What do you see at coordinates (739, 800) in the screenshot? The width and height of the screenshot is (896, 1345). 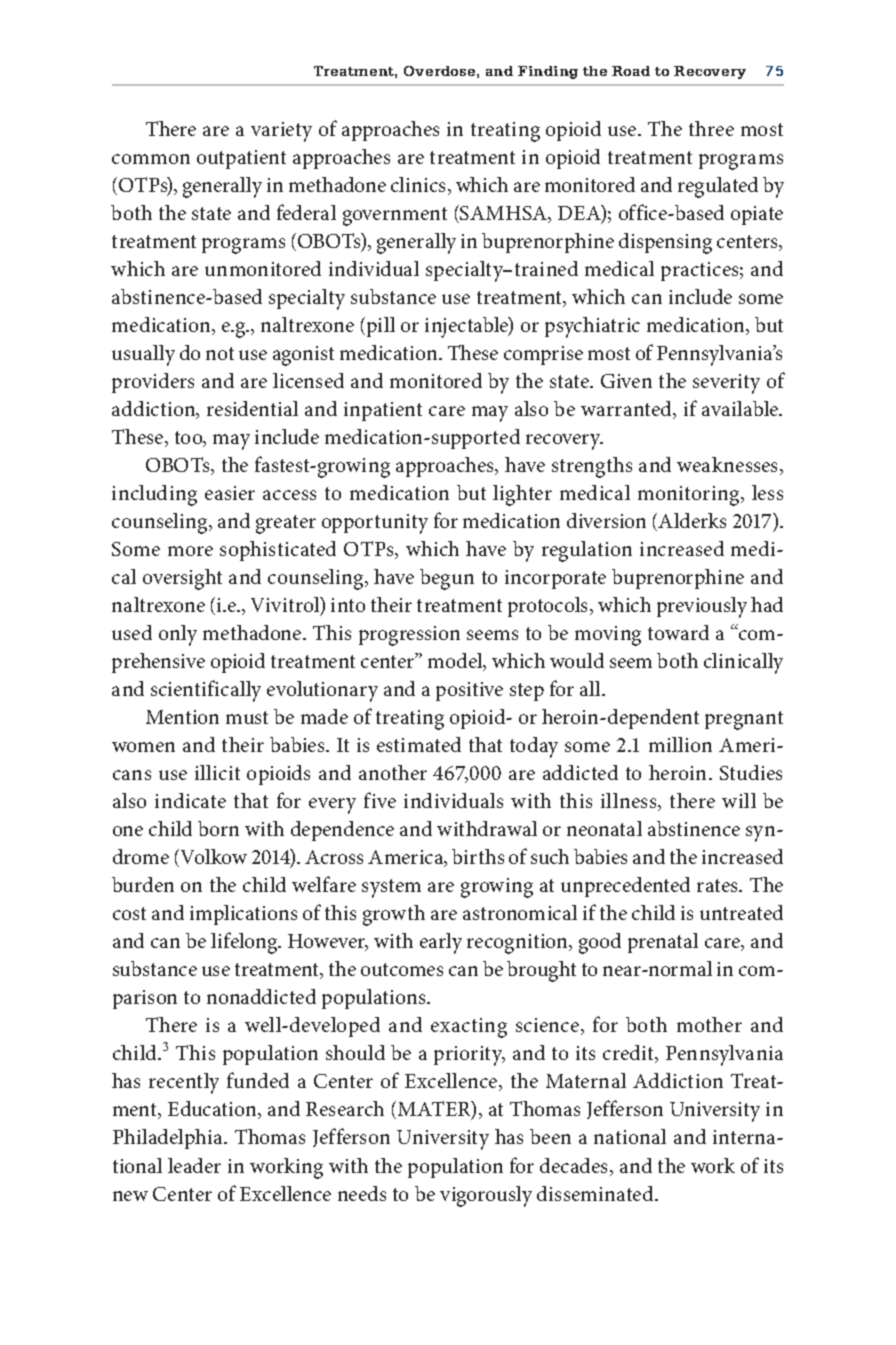 I see `will` at bounding box center [739, 800].
